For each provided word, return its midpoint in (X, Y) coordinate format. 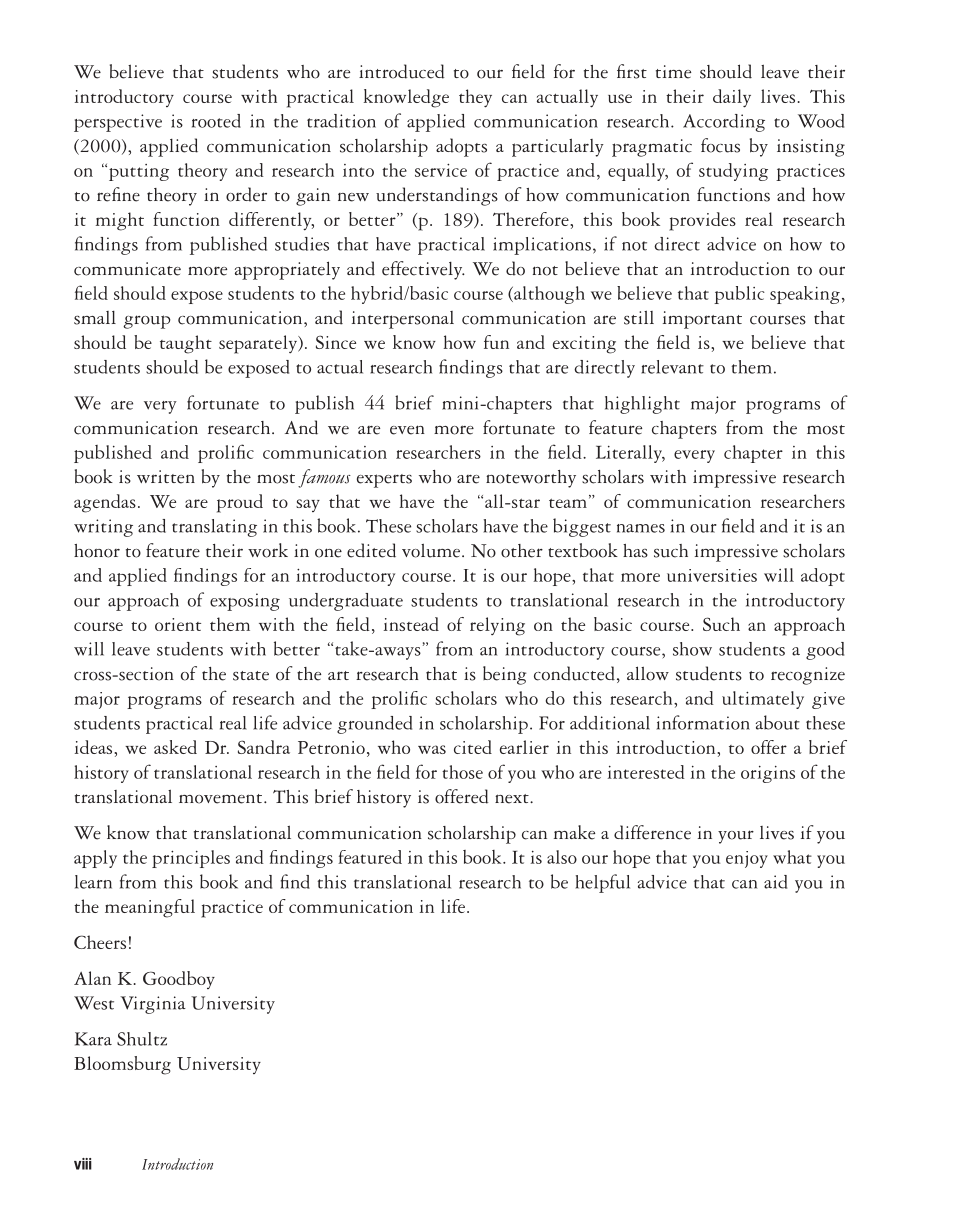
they (475, 98)
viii (83, 1164)
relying (497, 626)
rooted (216, 121)
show (692, 649)
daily (732, 98)
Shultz (142, 1039)
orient (178, 624)
